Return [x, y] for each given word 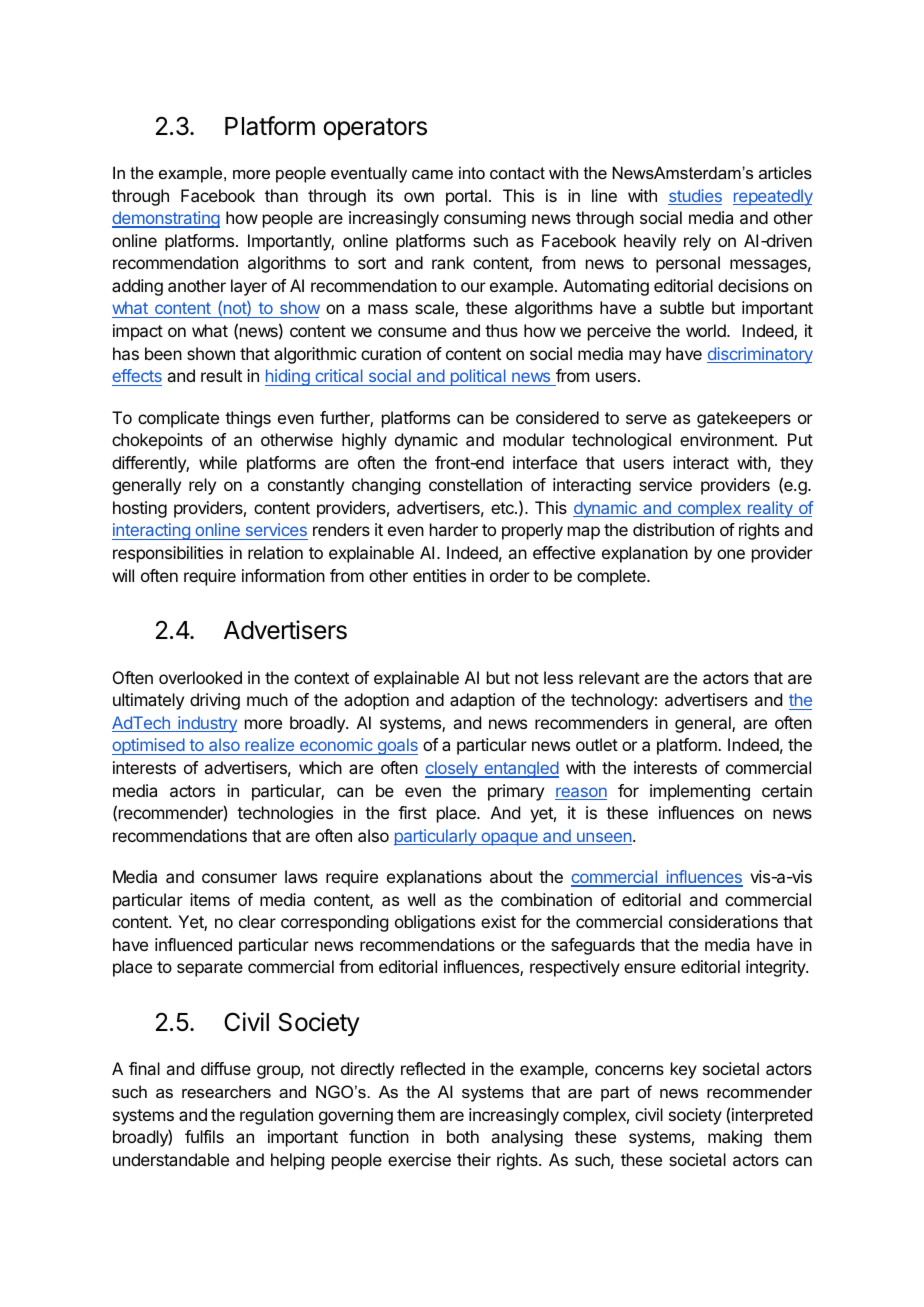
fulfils [204, 1136]
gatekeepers [744, 419]
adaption [482, 701]
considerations [723, 921]
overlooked [200, 677]
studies [695, 197]
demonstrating [166, 219]
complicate [178, 419]
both [463, 1136]
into [472, 172]
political [478, 377]
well [421, 899]
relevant [609, 677]
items [210, 899]
